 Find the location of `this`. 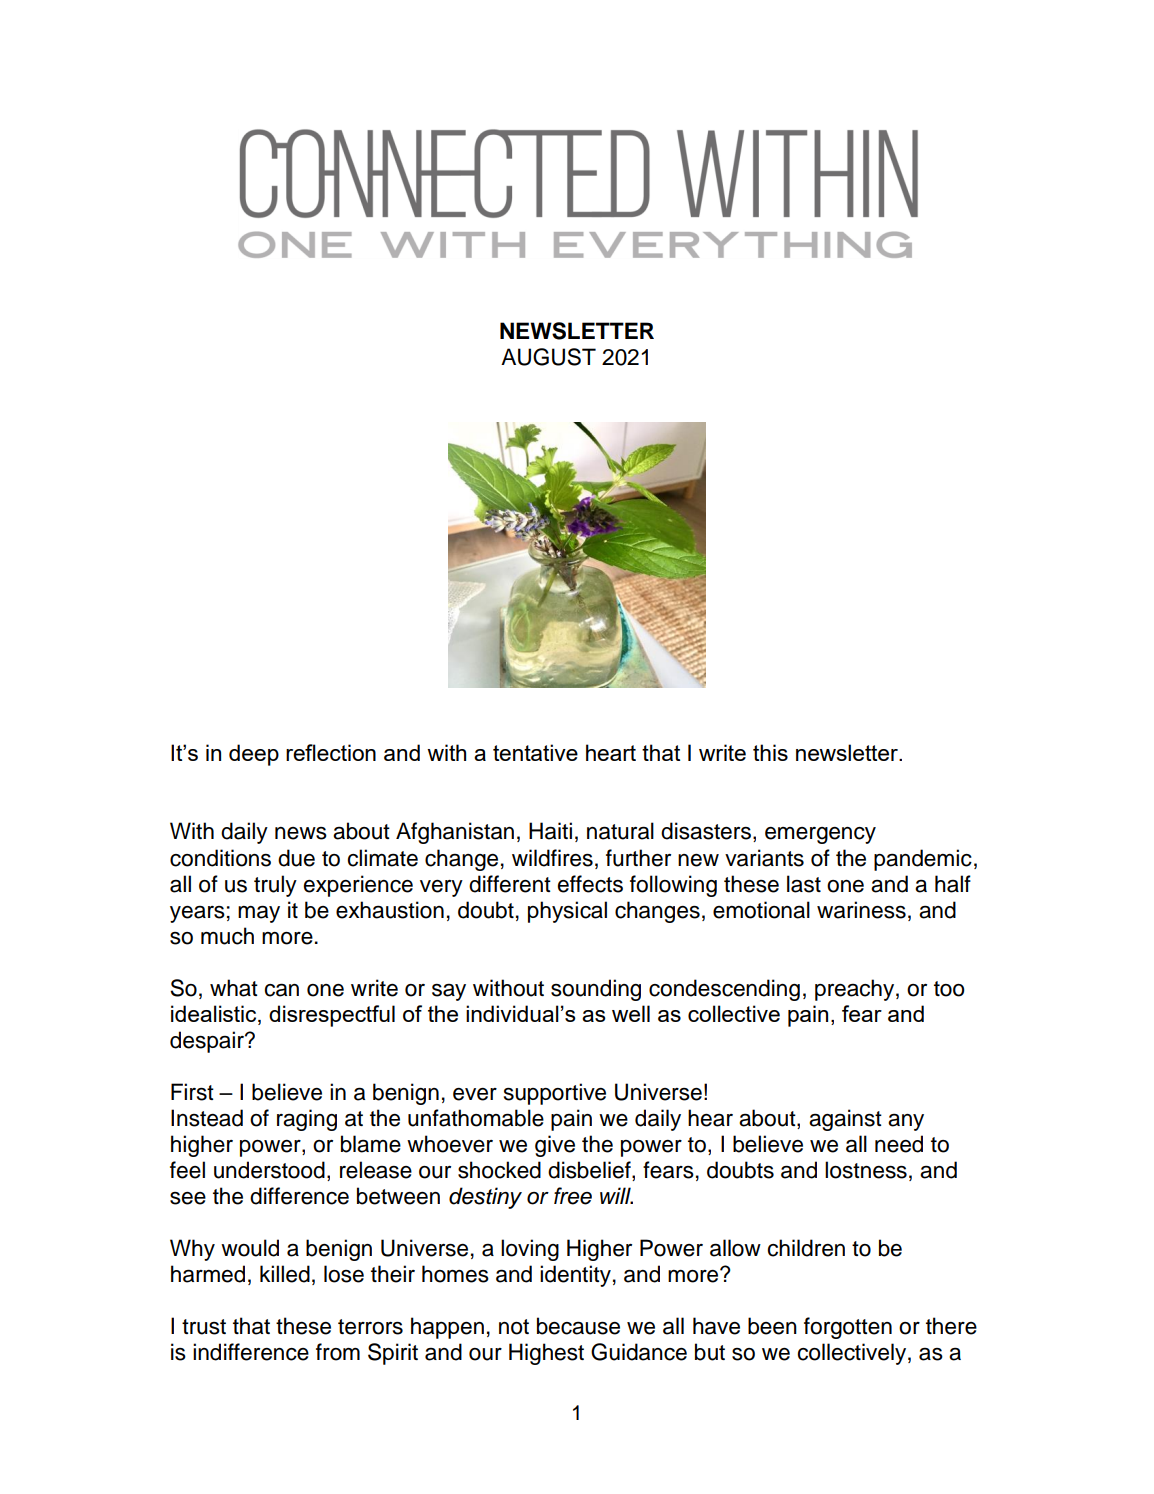

this is located at coordinates (770, 752).
